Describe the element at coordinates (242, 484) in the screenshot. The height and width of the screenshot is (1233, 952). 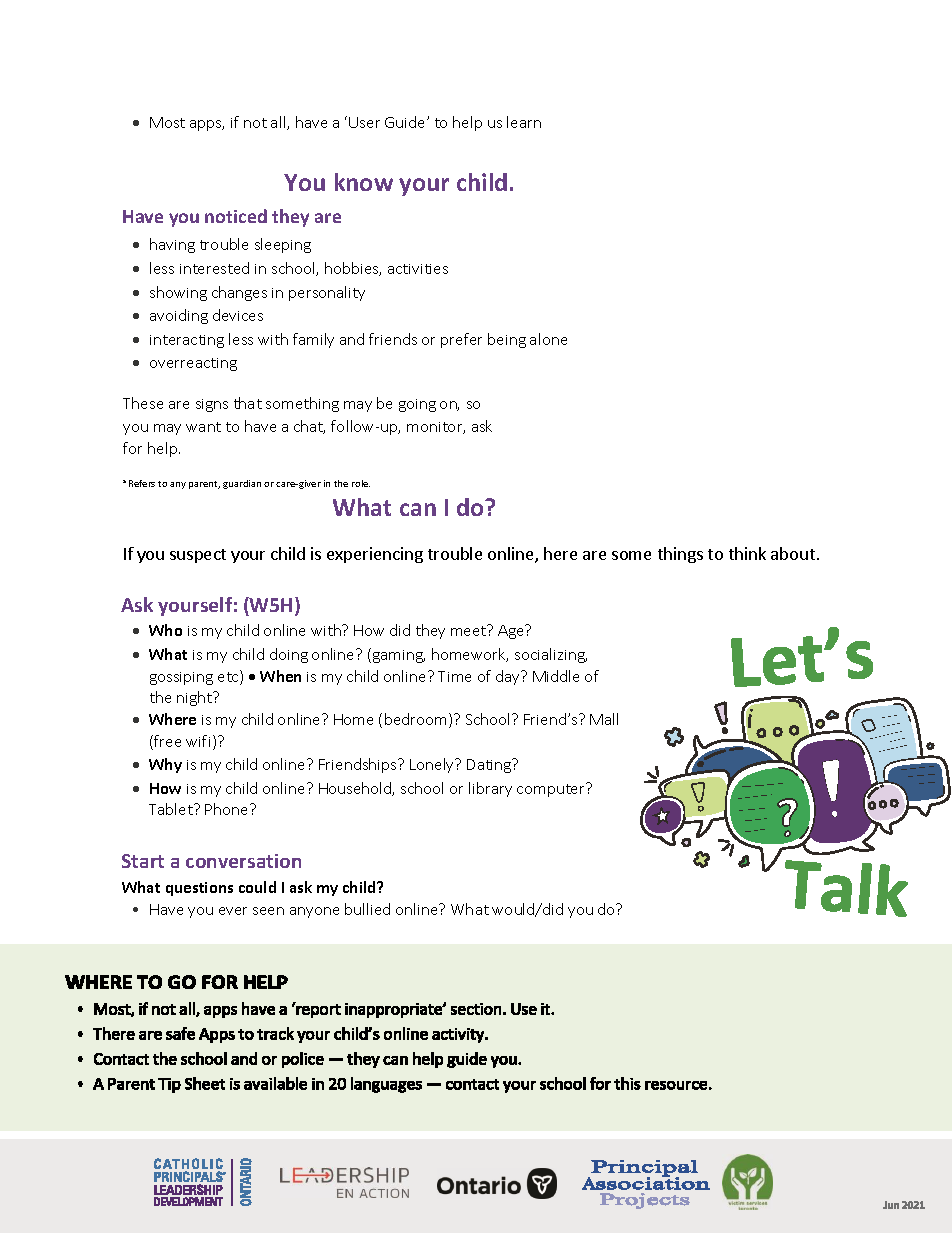
I see `guardian` at that location.
